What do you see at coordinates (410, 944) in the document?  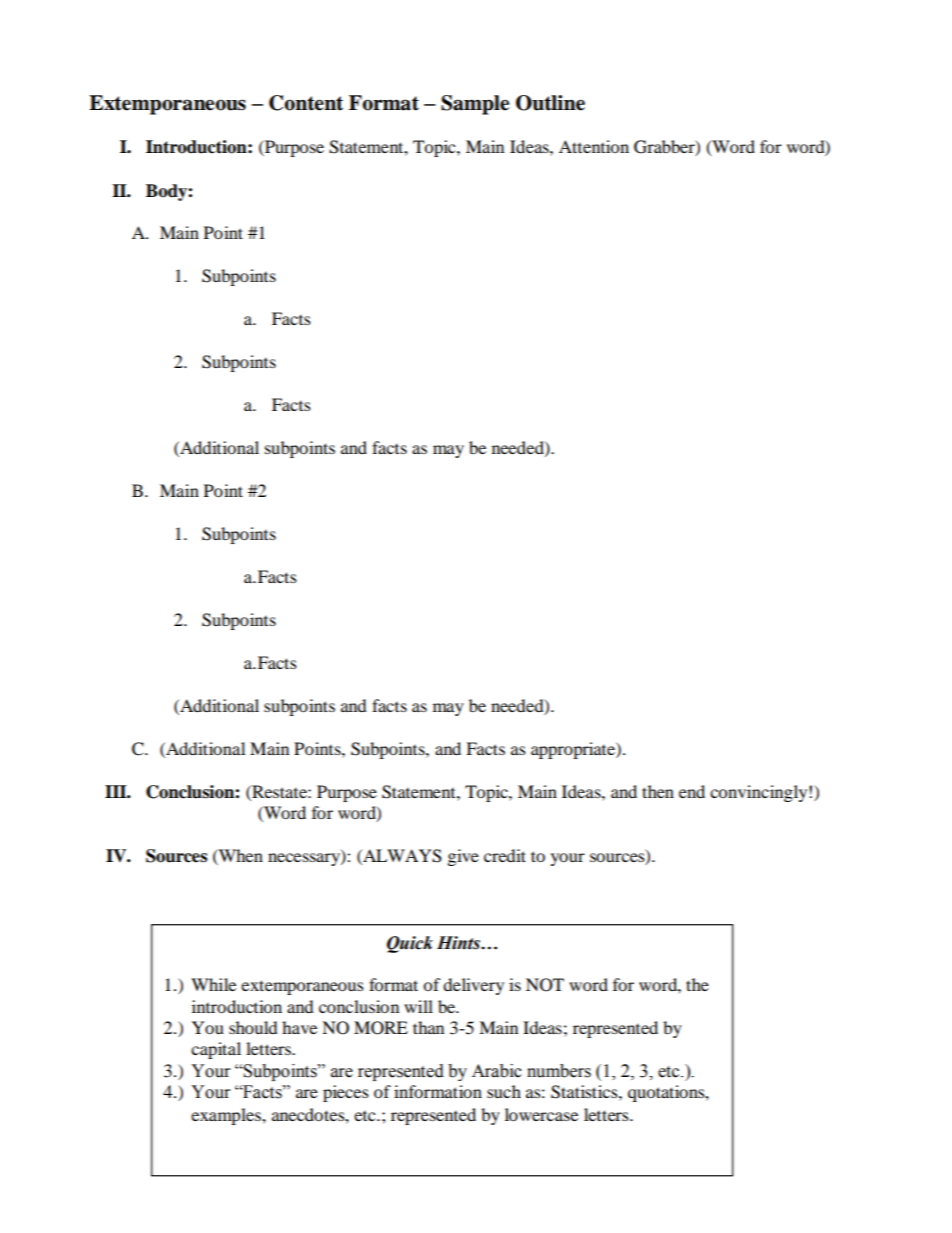 I see `Quick` at bounding box center [410, 944].
